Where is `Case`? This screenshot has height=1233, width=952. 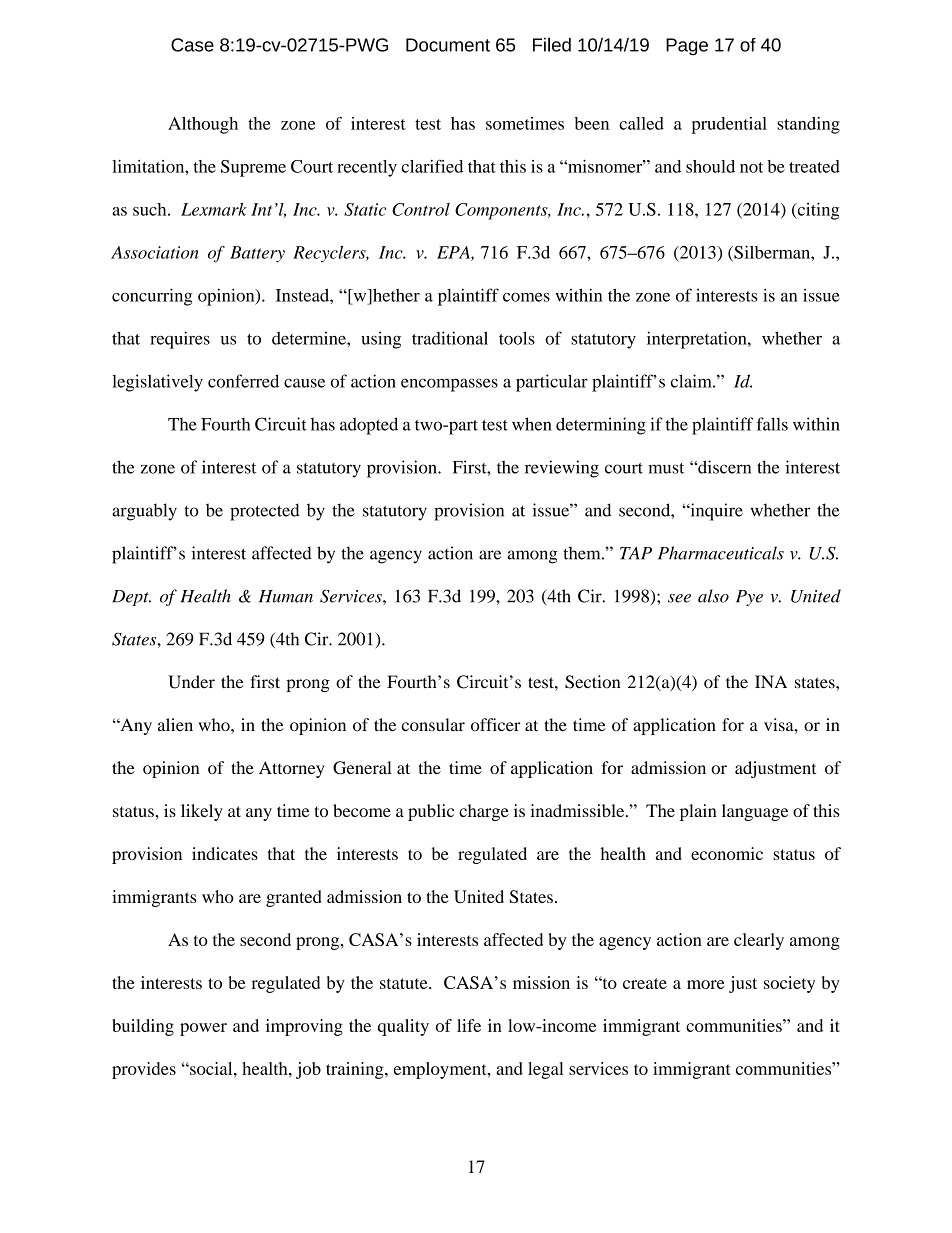 Case is located at coordinates (192, 45).
